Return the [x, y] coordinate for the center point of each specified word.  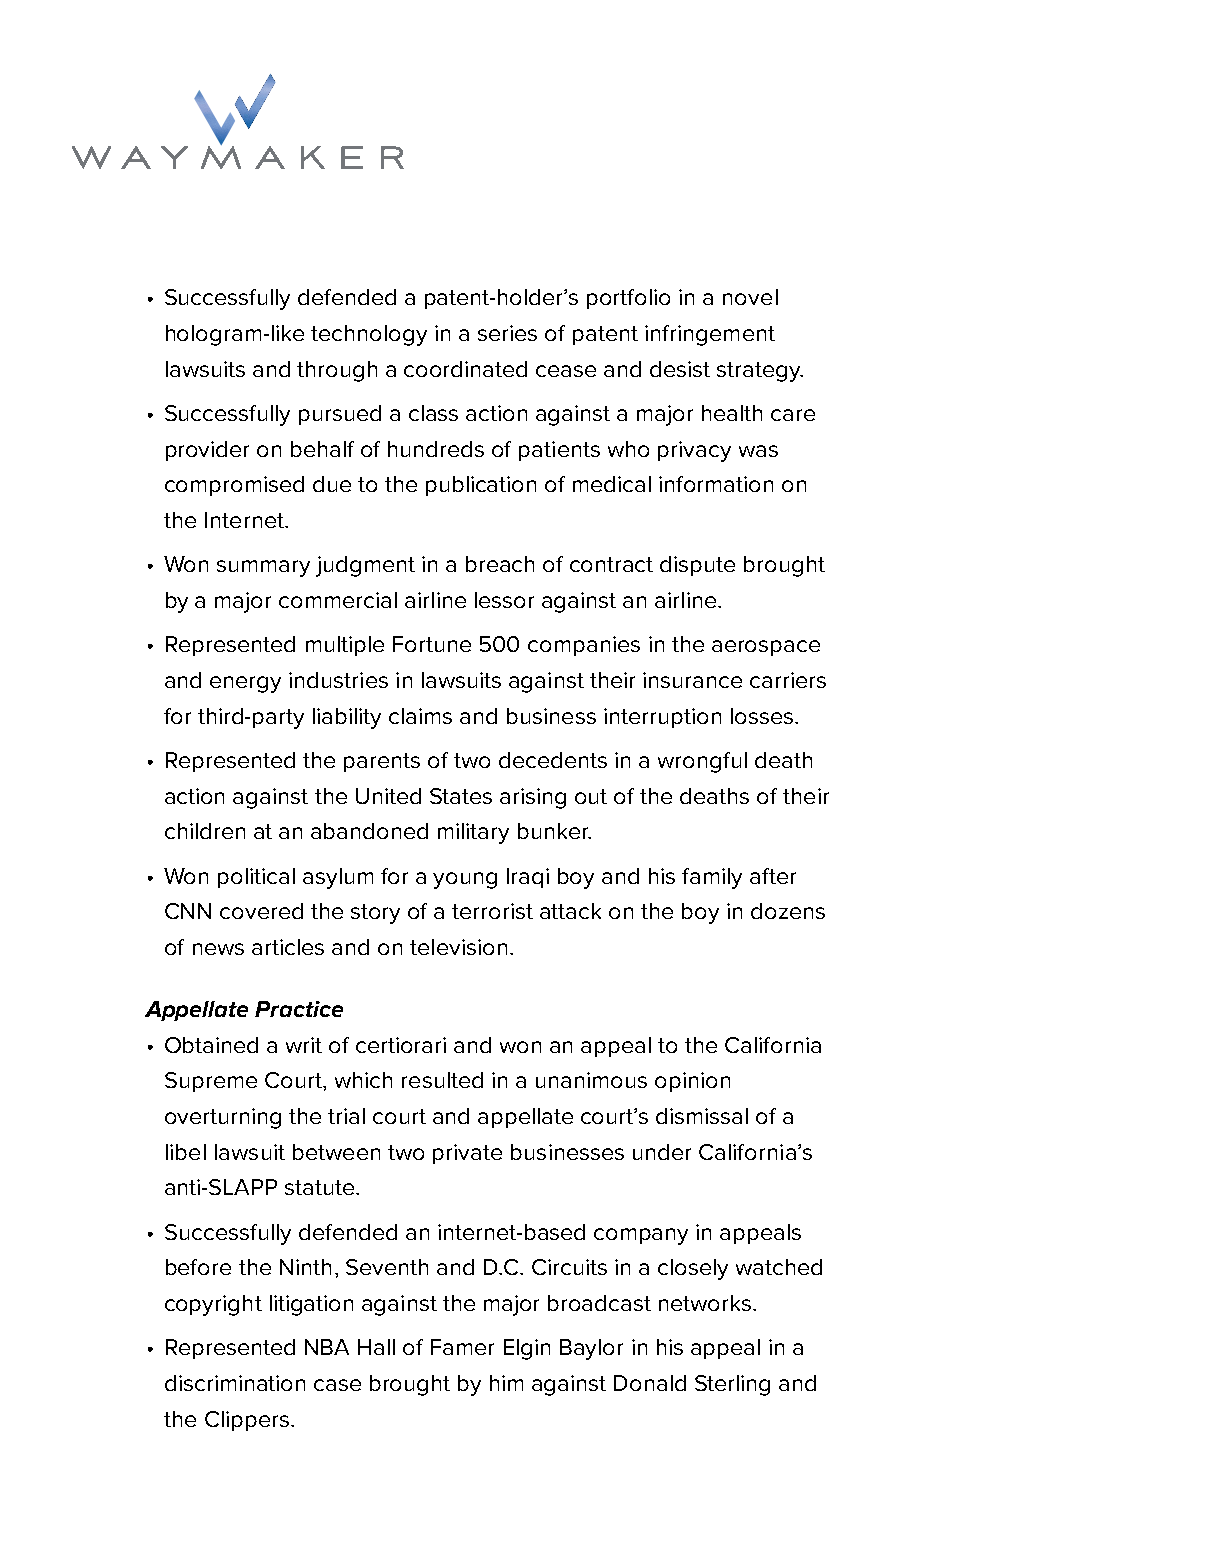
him [506, 1383]
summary [263, 568]
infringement [710, 335]
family [712, 878]
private [467, 1154]
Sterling [732, 1385]
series [507, 333]
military [473, 833]
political [256, 878]
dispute [697, 566]
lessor [504, 600]
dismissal [702, 1116]
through [337, 371]
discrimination [235, 1383]
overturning [223, 1118]
